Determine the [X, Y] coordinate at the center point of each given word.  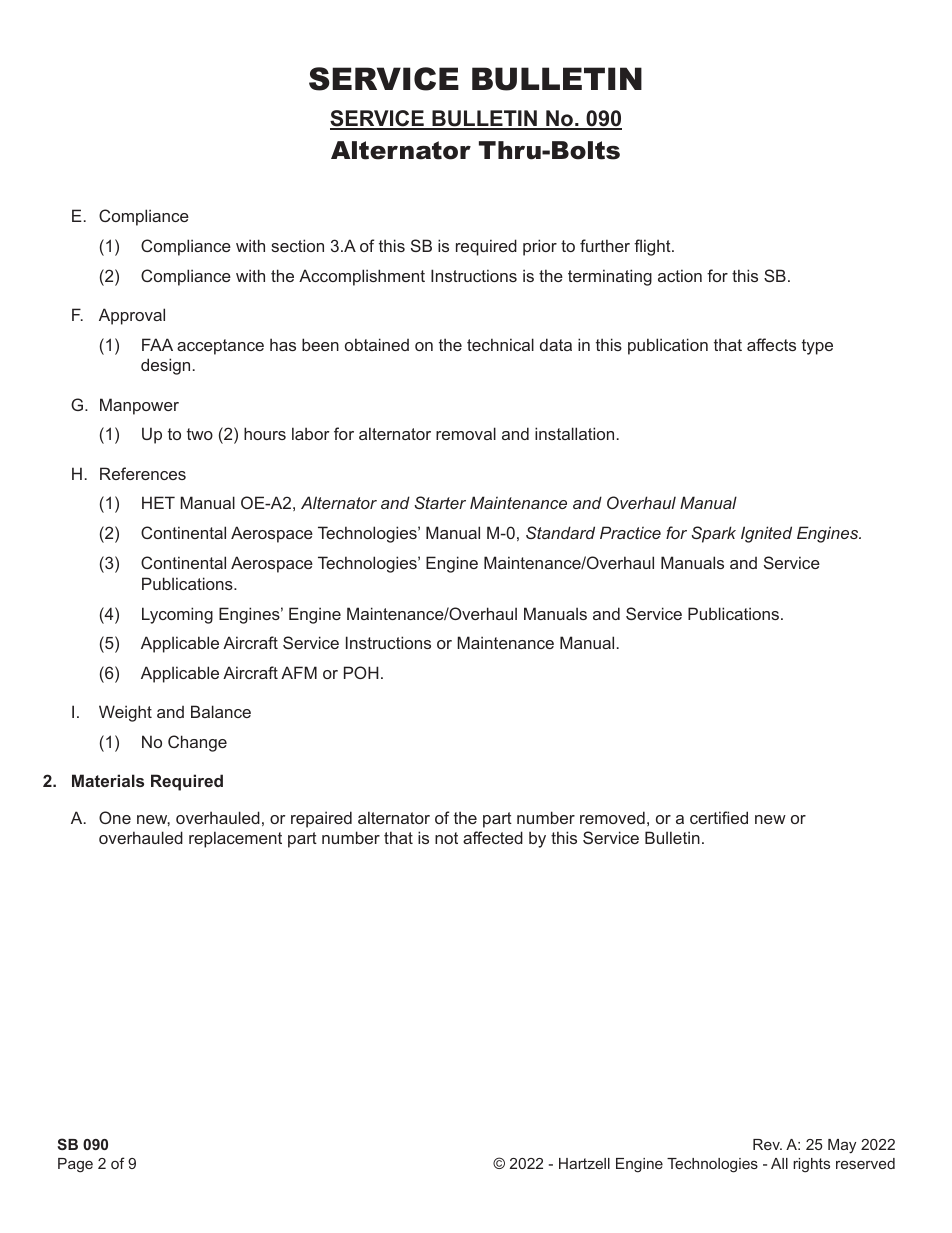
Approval [132, 316]
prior [540, 247]
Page [75, 1165]
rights [811, 1165]
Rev [767, 1144]
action [680, 275]
